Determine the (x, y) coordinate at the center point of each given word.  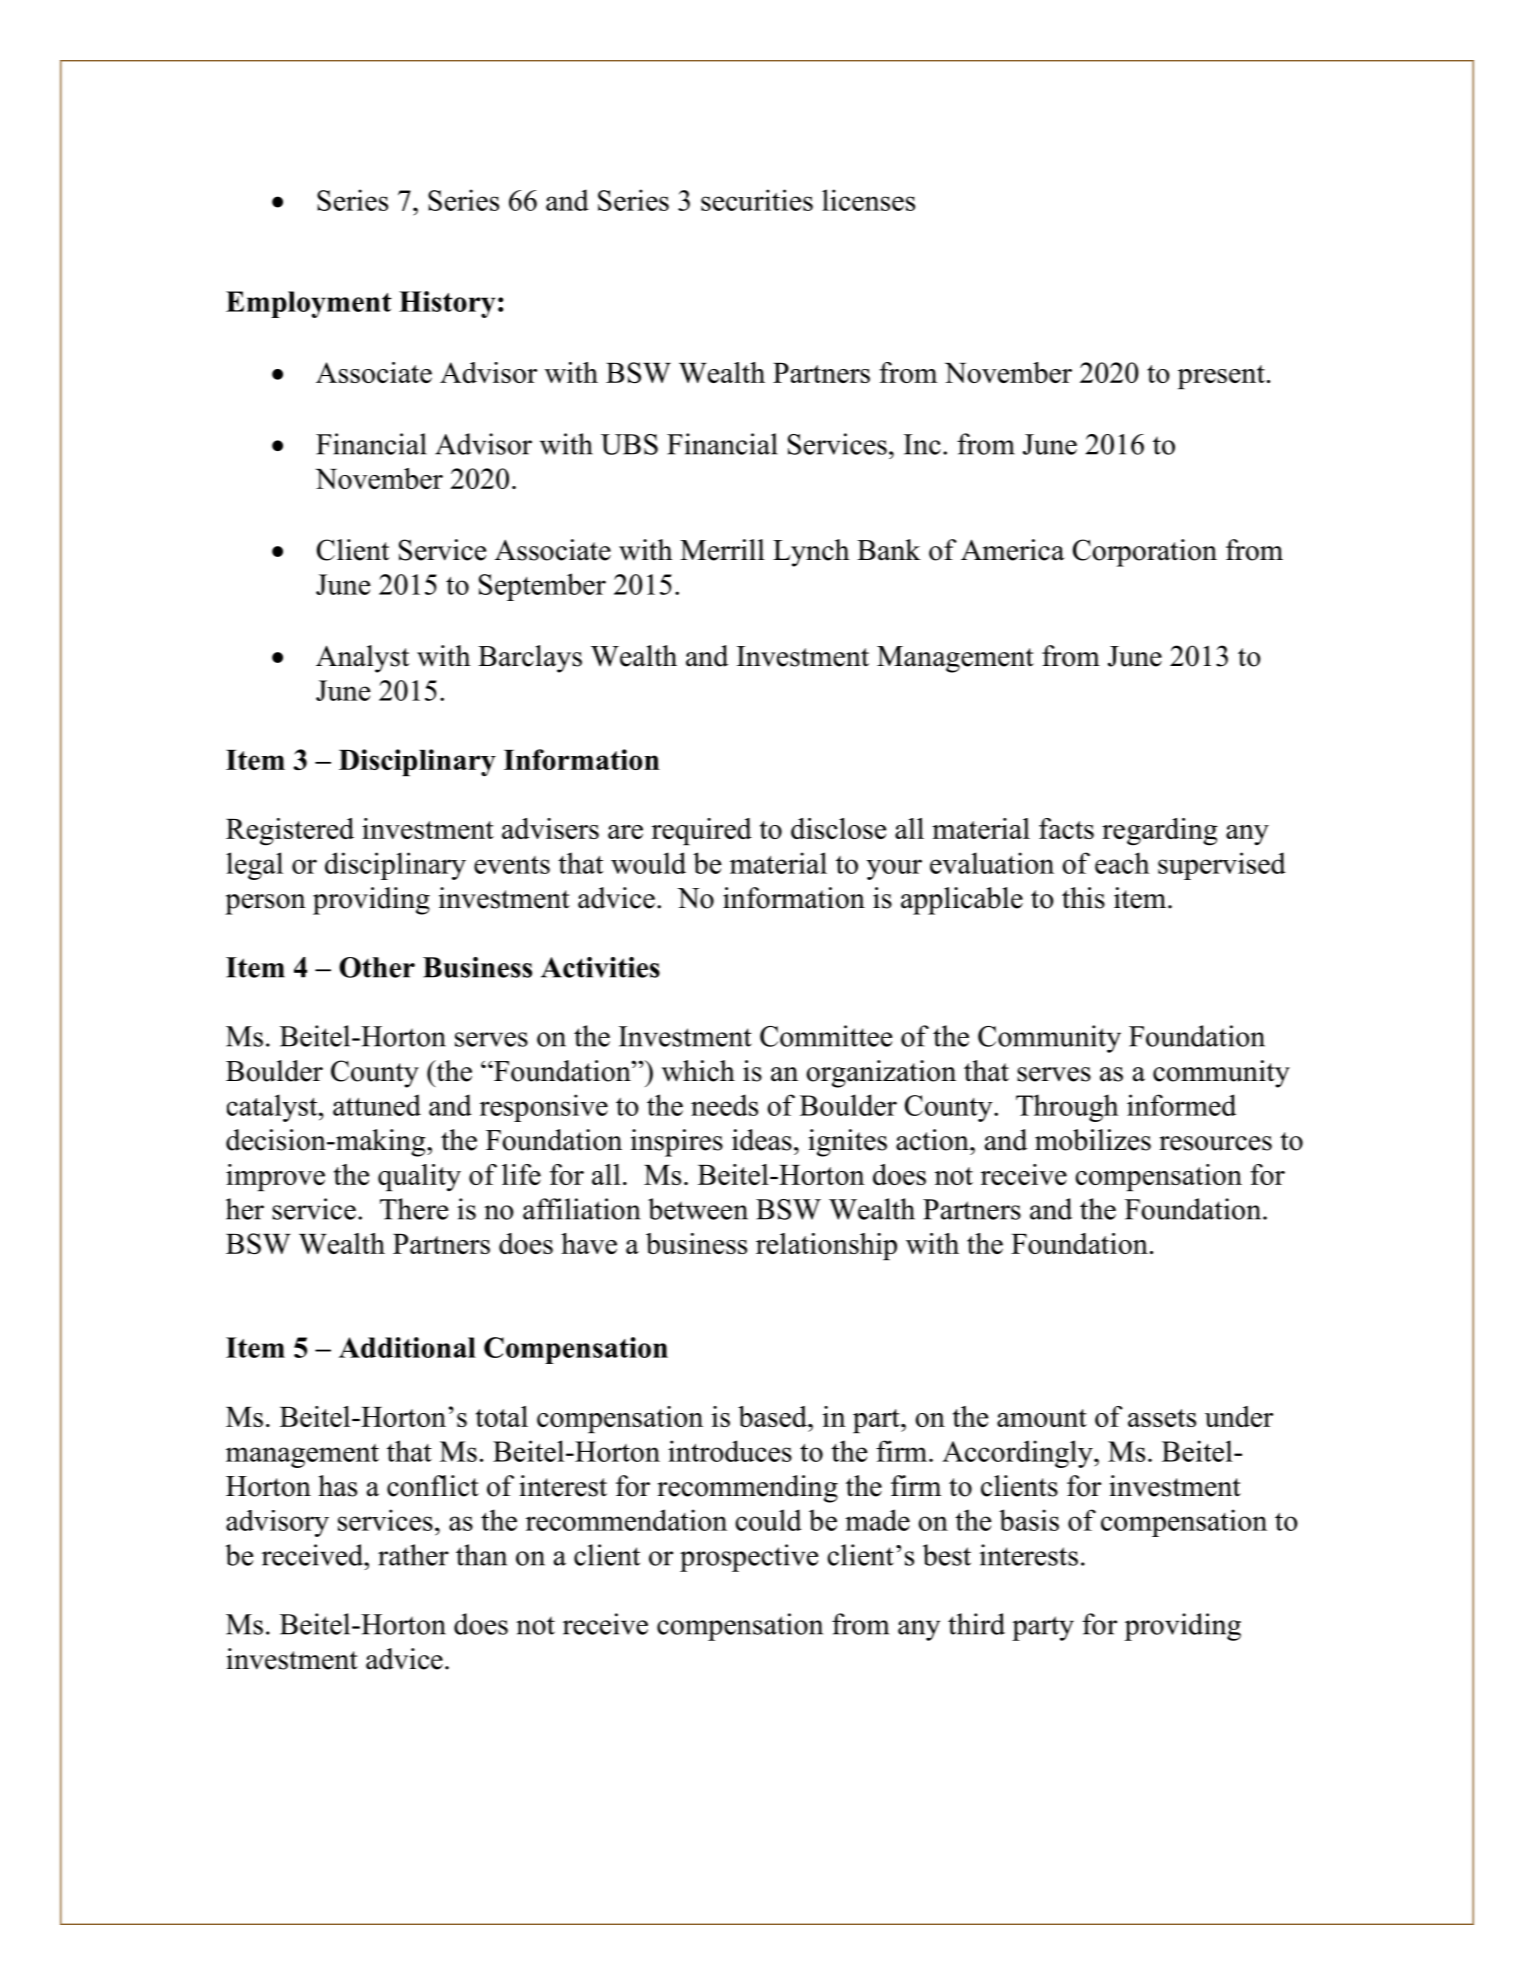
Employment (309, 304)
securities (757, 200)
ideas (762, 1140)
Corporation (1145, 553)
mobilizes (1093, 1140)
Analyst (362, 659)
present (1221, 377)
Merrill (722, 550)
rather (413, 1555)
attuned (377, 1105)
